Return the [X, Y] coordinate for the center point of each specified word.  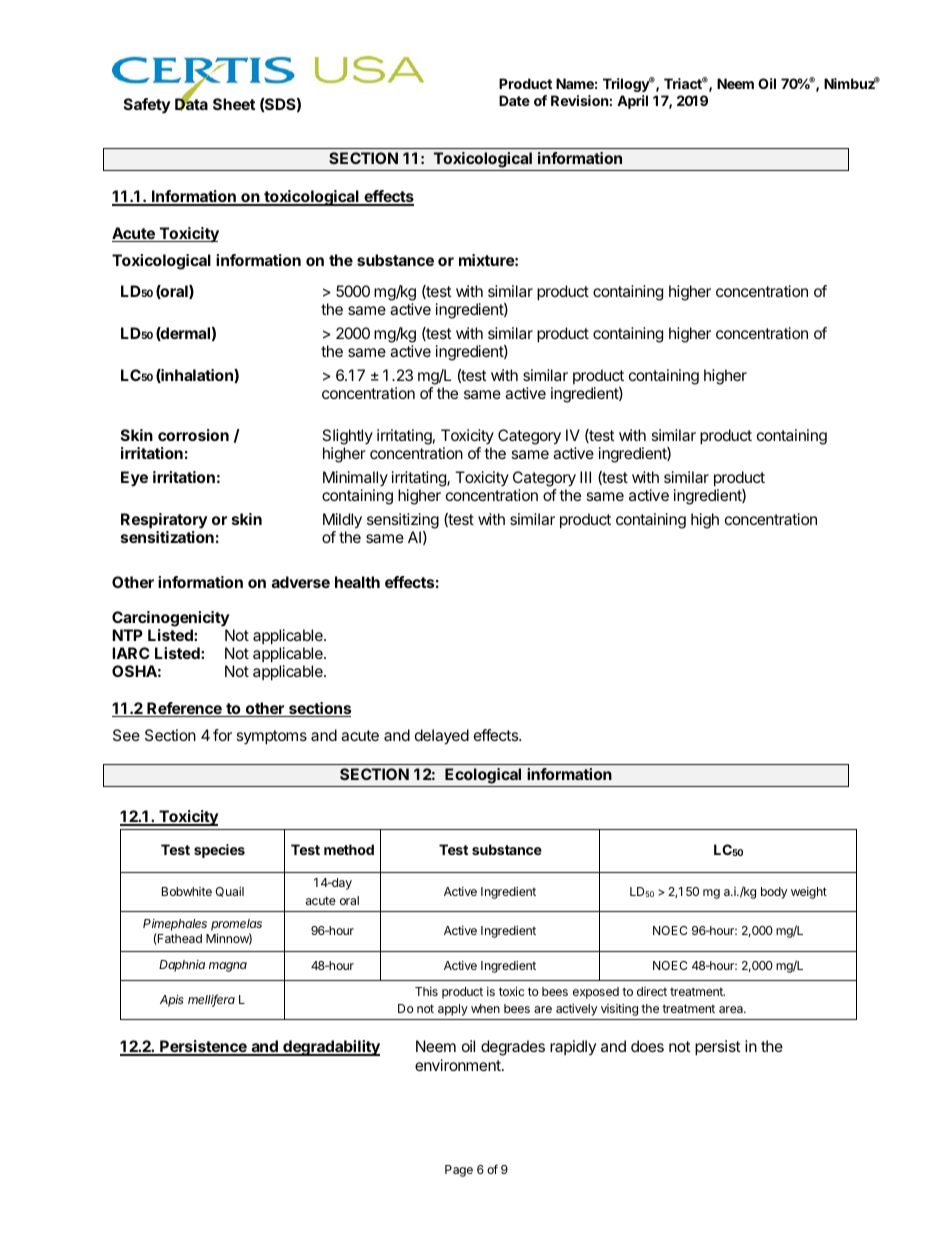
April [632, 102]
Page [459, 1171]
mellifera [211, 1000]
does [647, 1046]
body [774, 893]
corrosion [193, 435]
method [349, 849]
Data [191, 103]
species [219, 851]
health [357, 582]
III [585, 477]
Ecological [483, 776]
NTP [127, 635]
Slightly [347, 438]
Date [514, 100]
